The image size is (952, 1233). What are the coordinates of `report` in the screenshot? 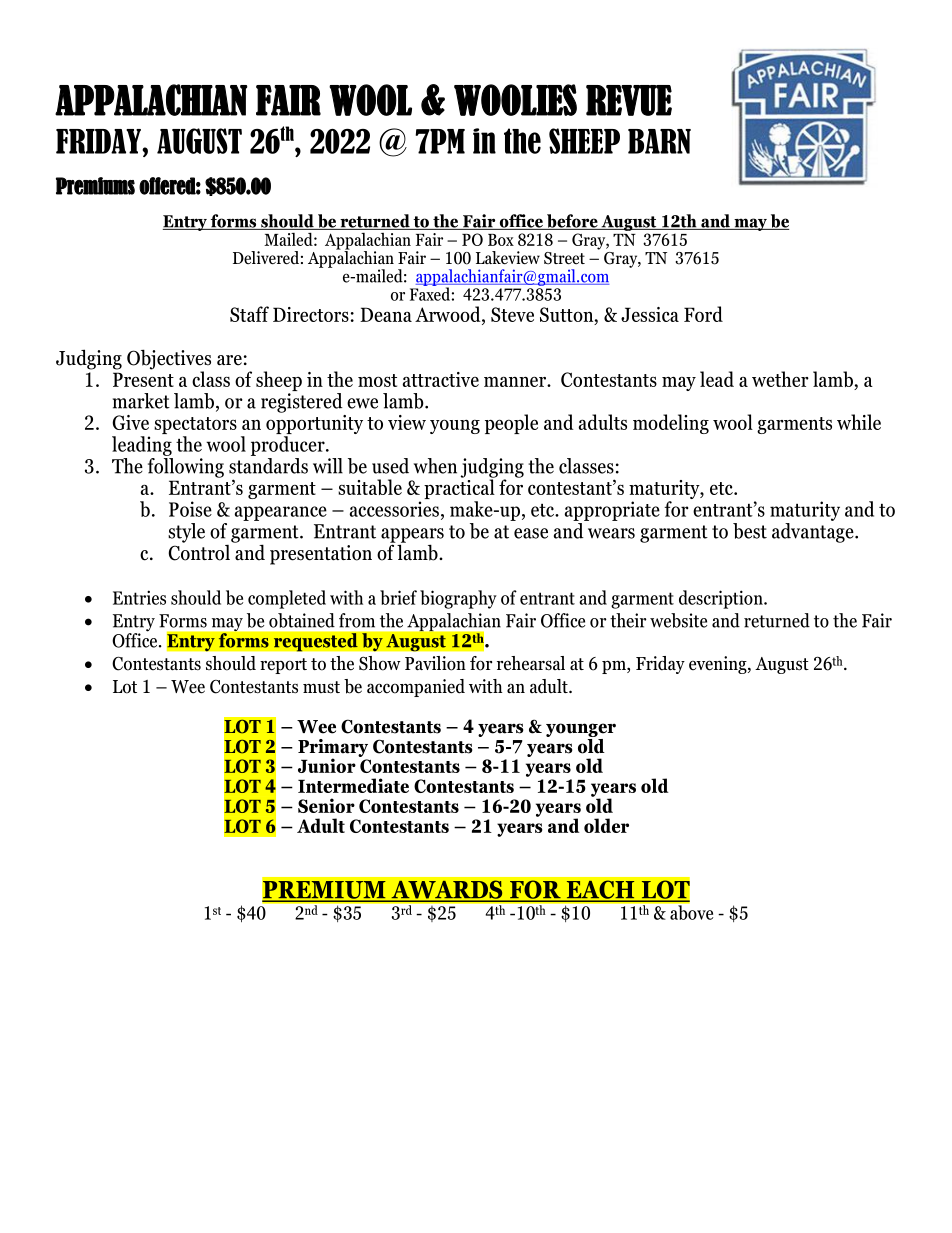 It's located at (283, 666).
